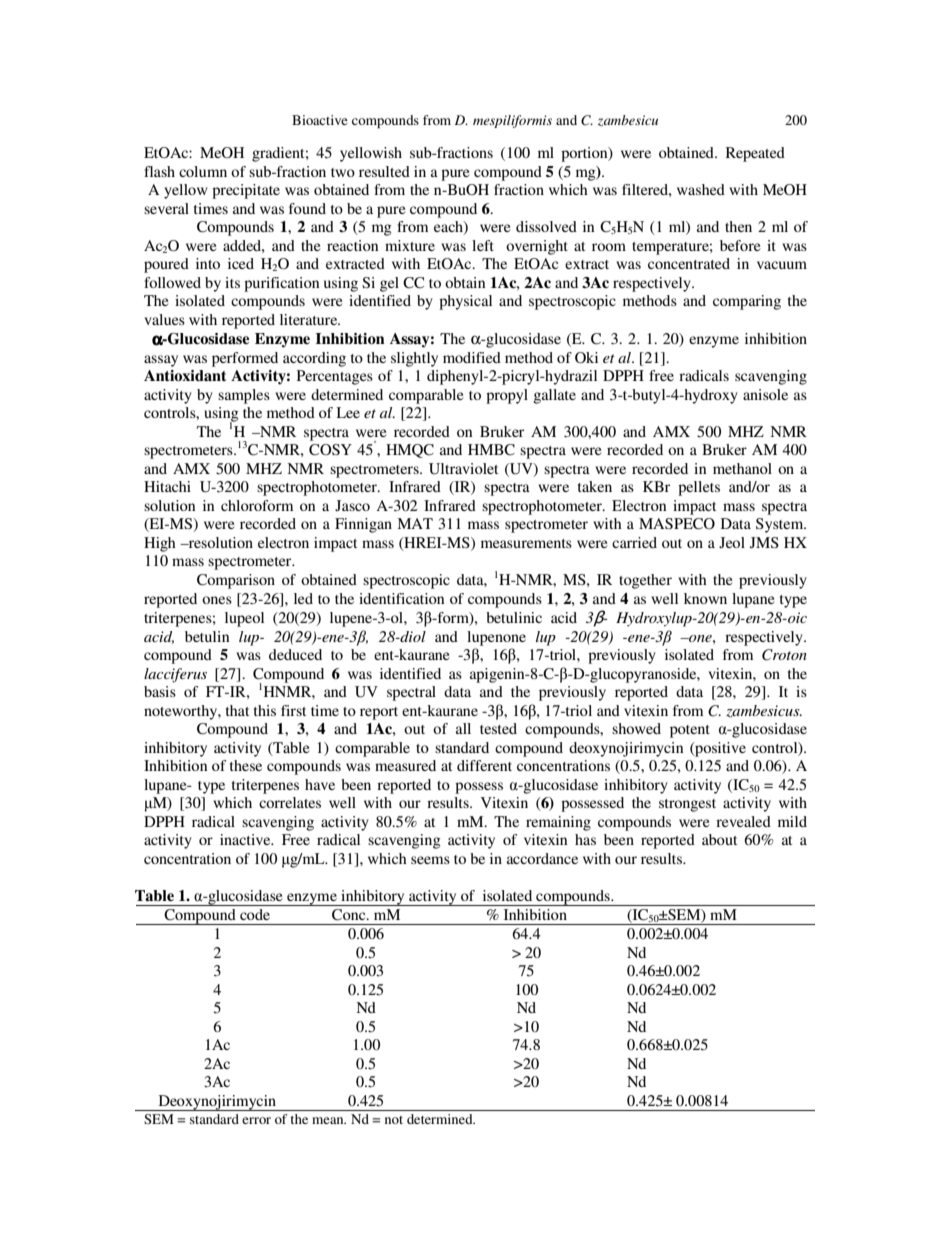 This page has height=1233, width=952. I want to click on error, so click(256, 1120).
